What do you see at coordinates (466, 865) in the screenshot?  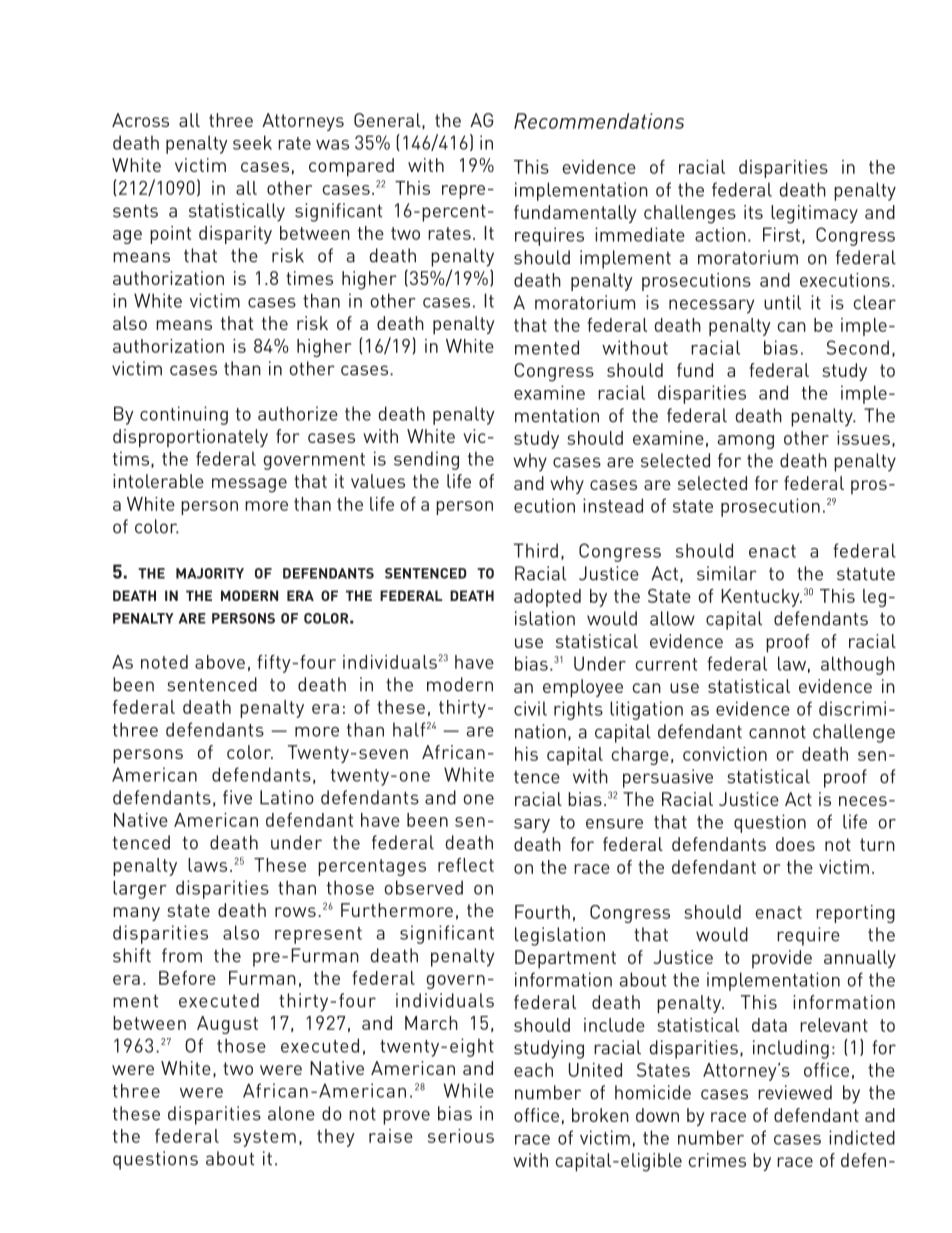 I see `reflect` at bounding box center [466, 865].
